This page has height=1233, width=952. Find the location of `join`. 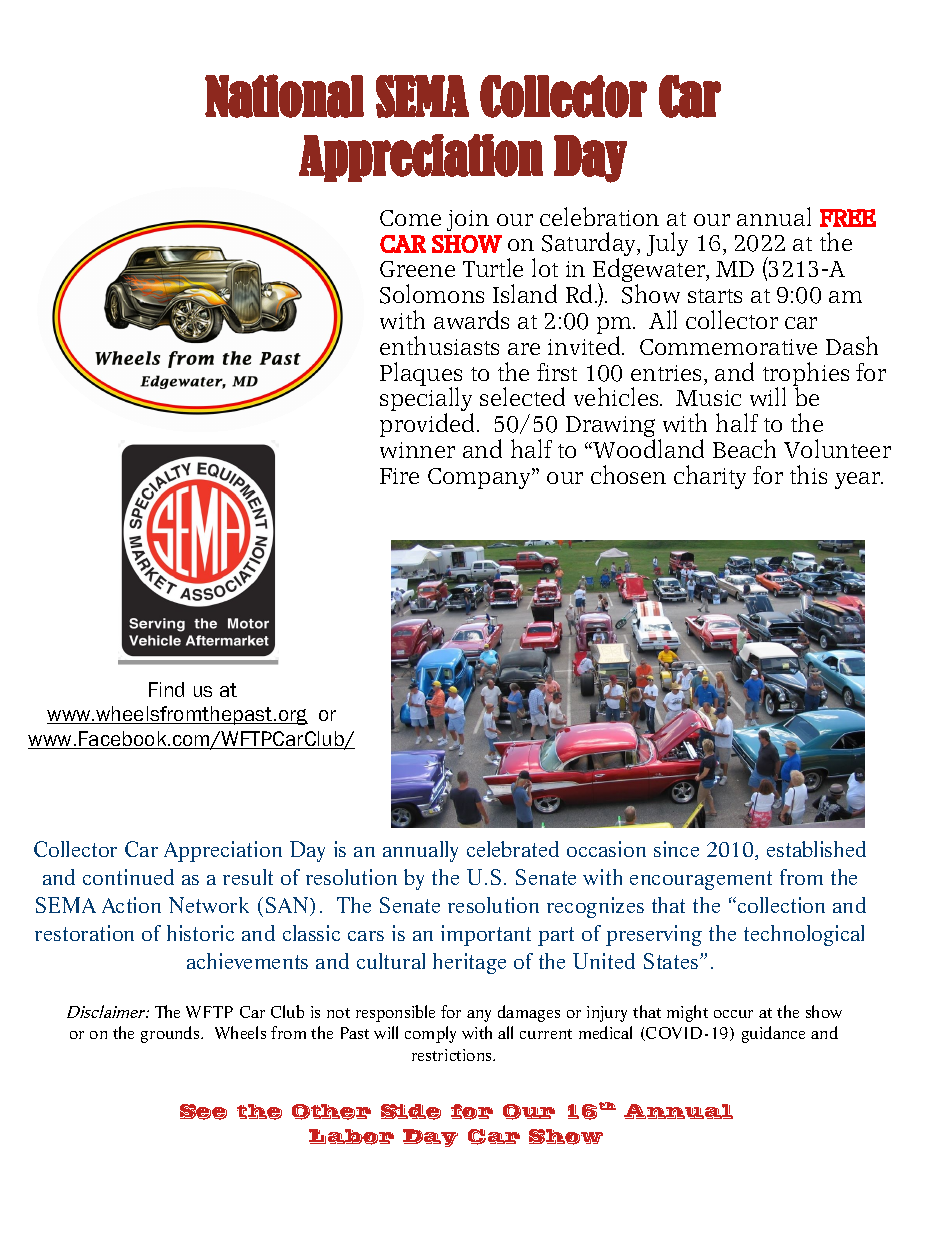

join is located at coordinates (468, 220).
